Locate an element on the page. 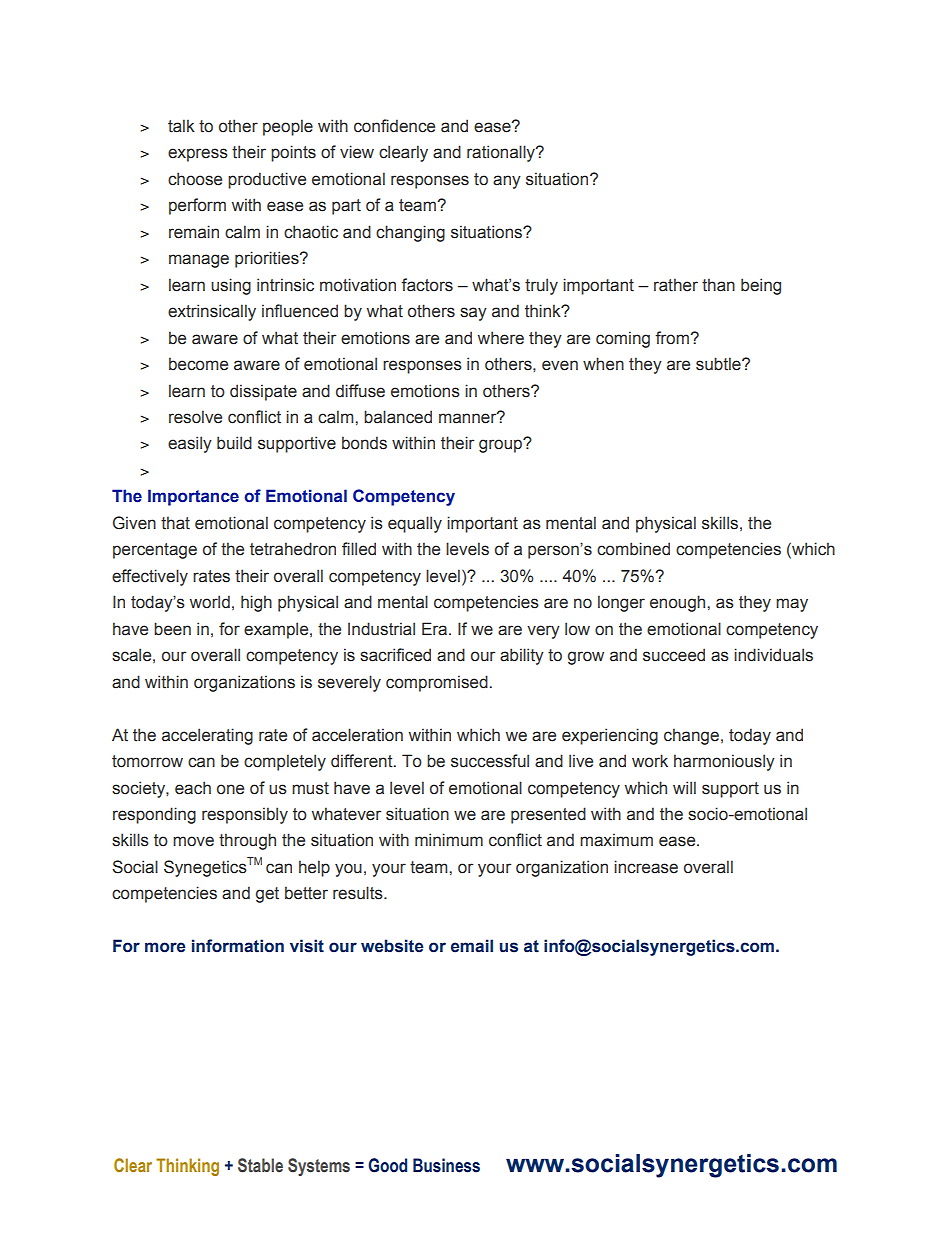 The width and height of the page is (952, 1233). Importance is located at coordinates (193, 497).
